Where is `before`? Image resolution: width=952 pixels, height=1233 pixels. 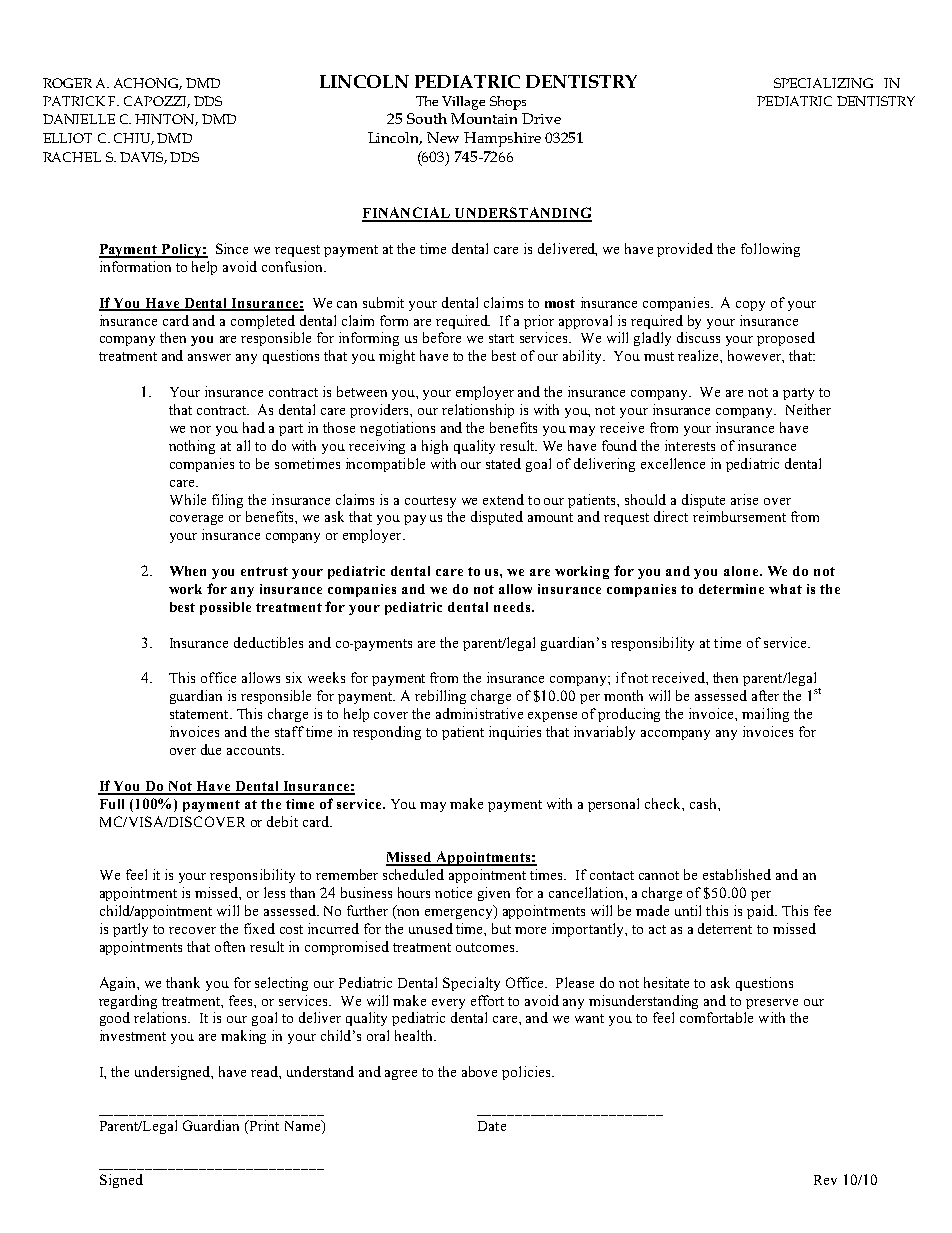
before is located at coordinates (442, 337).
